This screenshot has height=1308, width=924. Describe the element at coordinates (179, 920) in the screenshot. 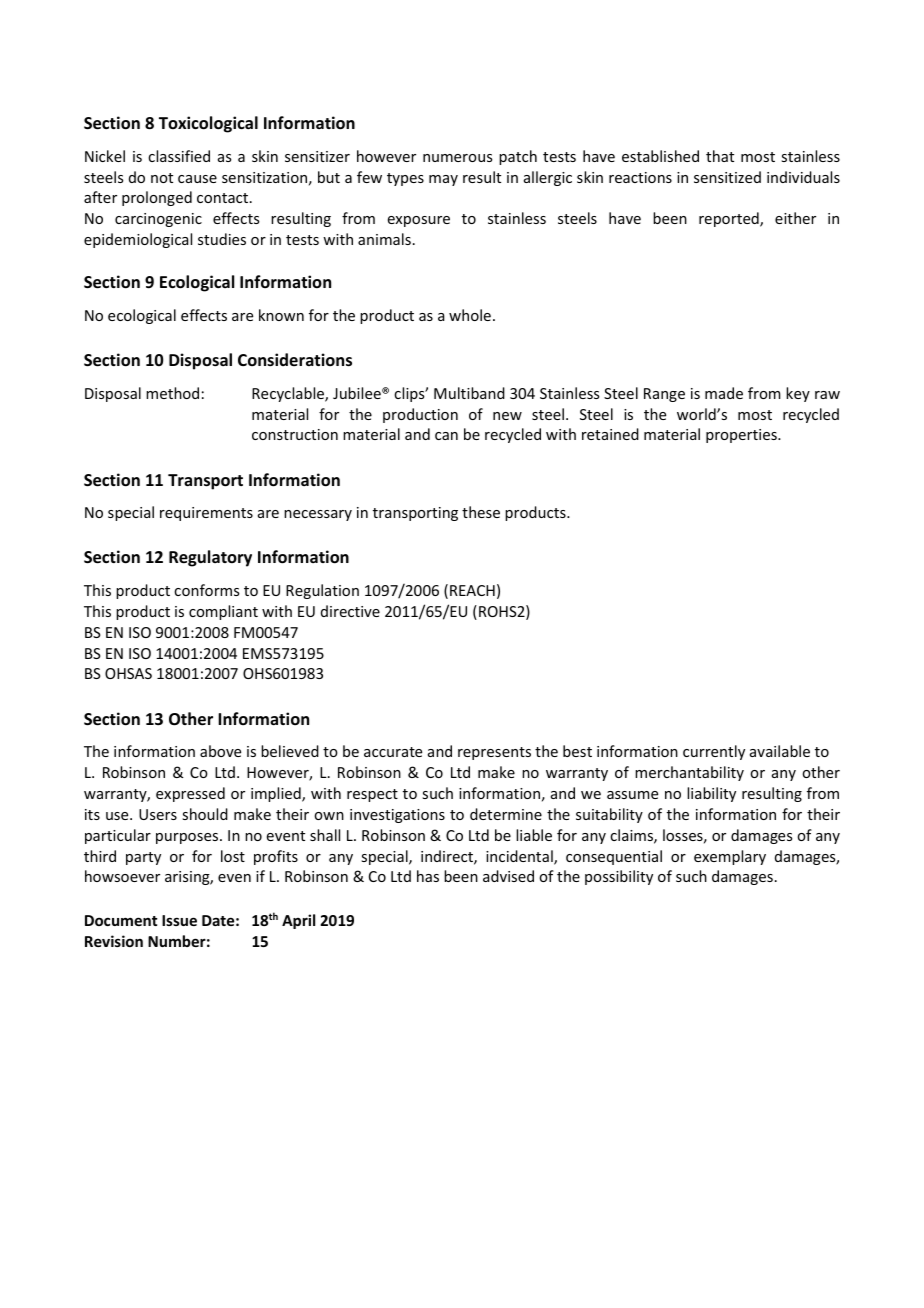

I see `Issue` at that location.
